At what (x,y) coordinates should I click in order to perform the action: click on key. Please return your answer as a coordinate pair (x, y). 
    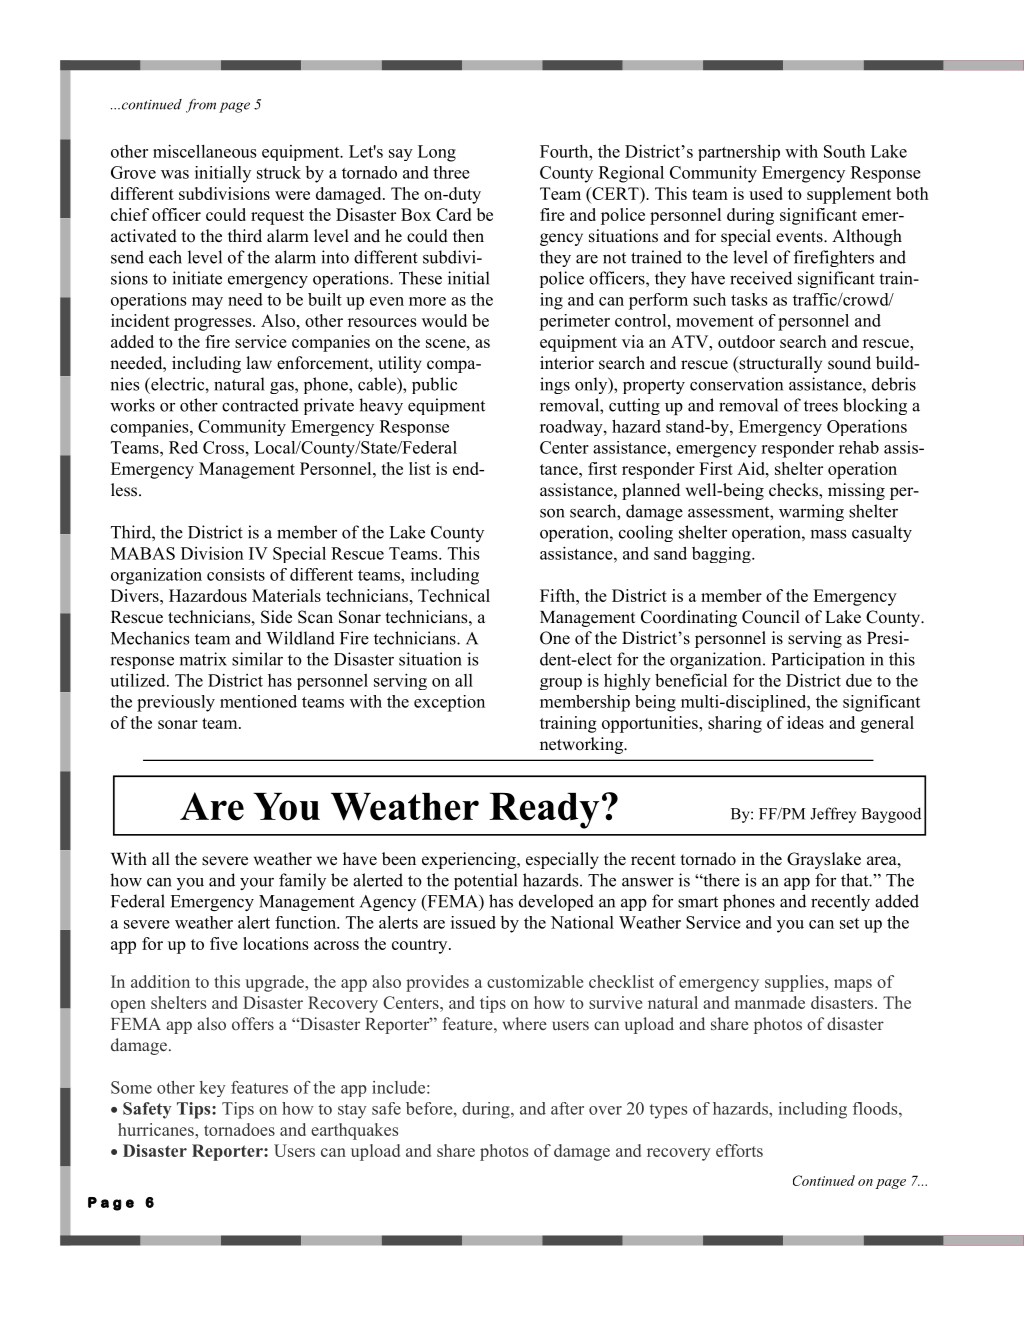
    Looking at the image, I should click on (213, 1089).
